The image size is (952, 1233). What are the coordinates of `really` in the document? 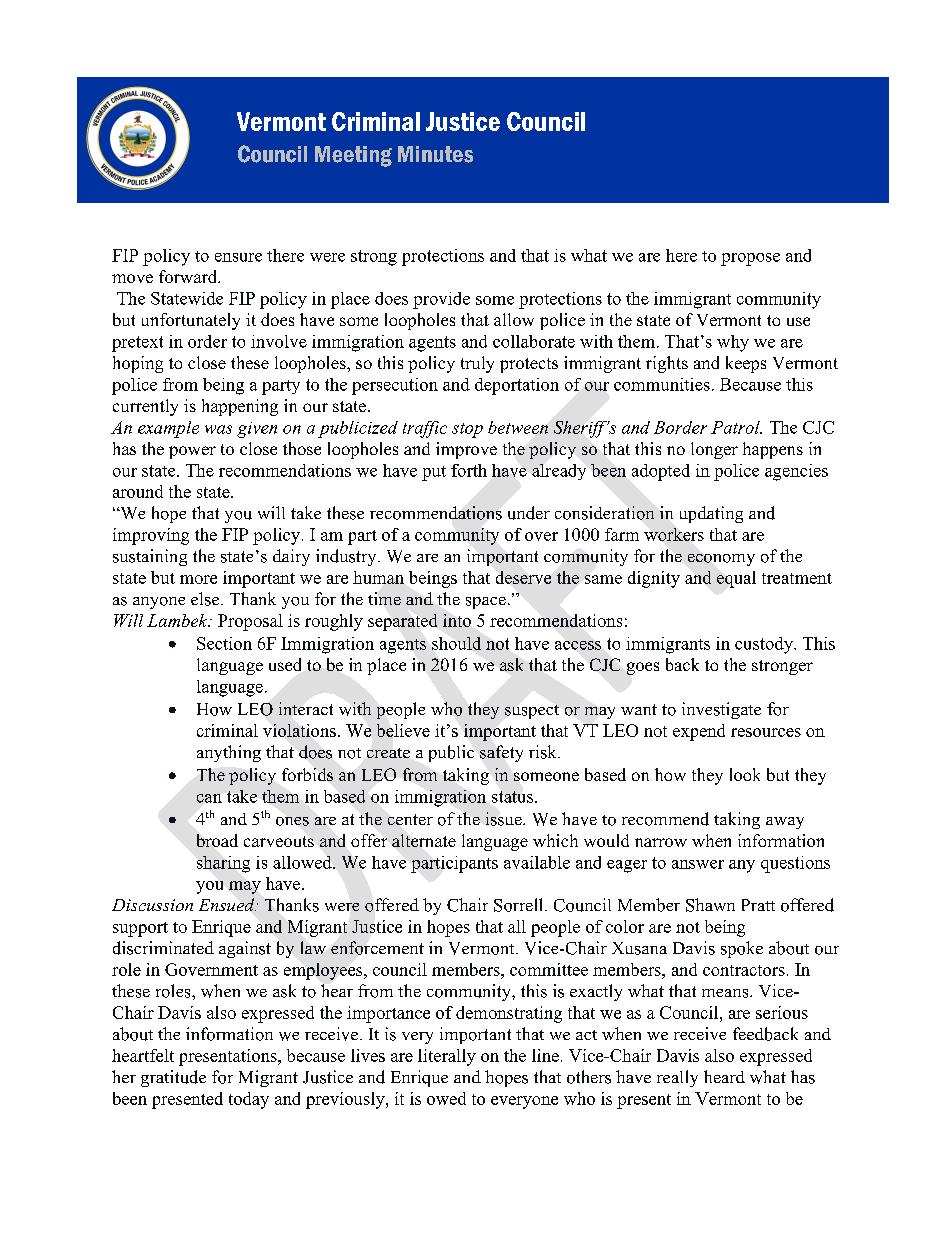 It's located at (677, 1078).
